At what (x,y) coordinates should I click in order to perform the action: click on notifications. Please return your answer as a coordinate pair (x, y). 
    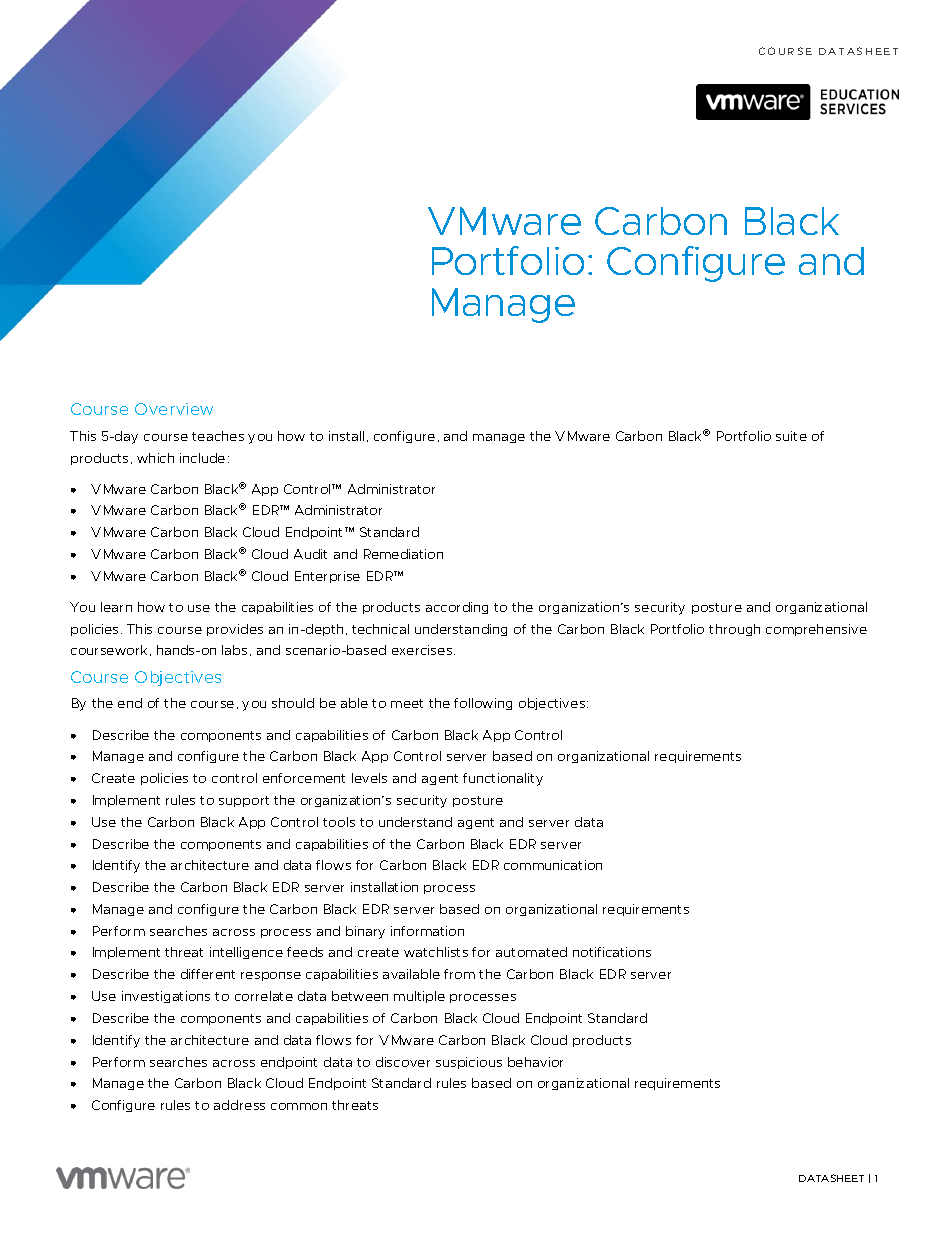
    Looking at the image, I should click on (612, 952).
